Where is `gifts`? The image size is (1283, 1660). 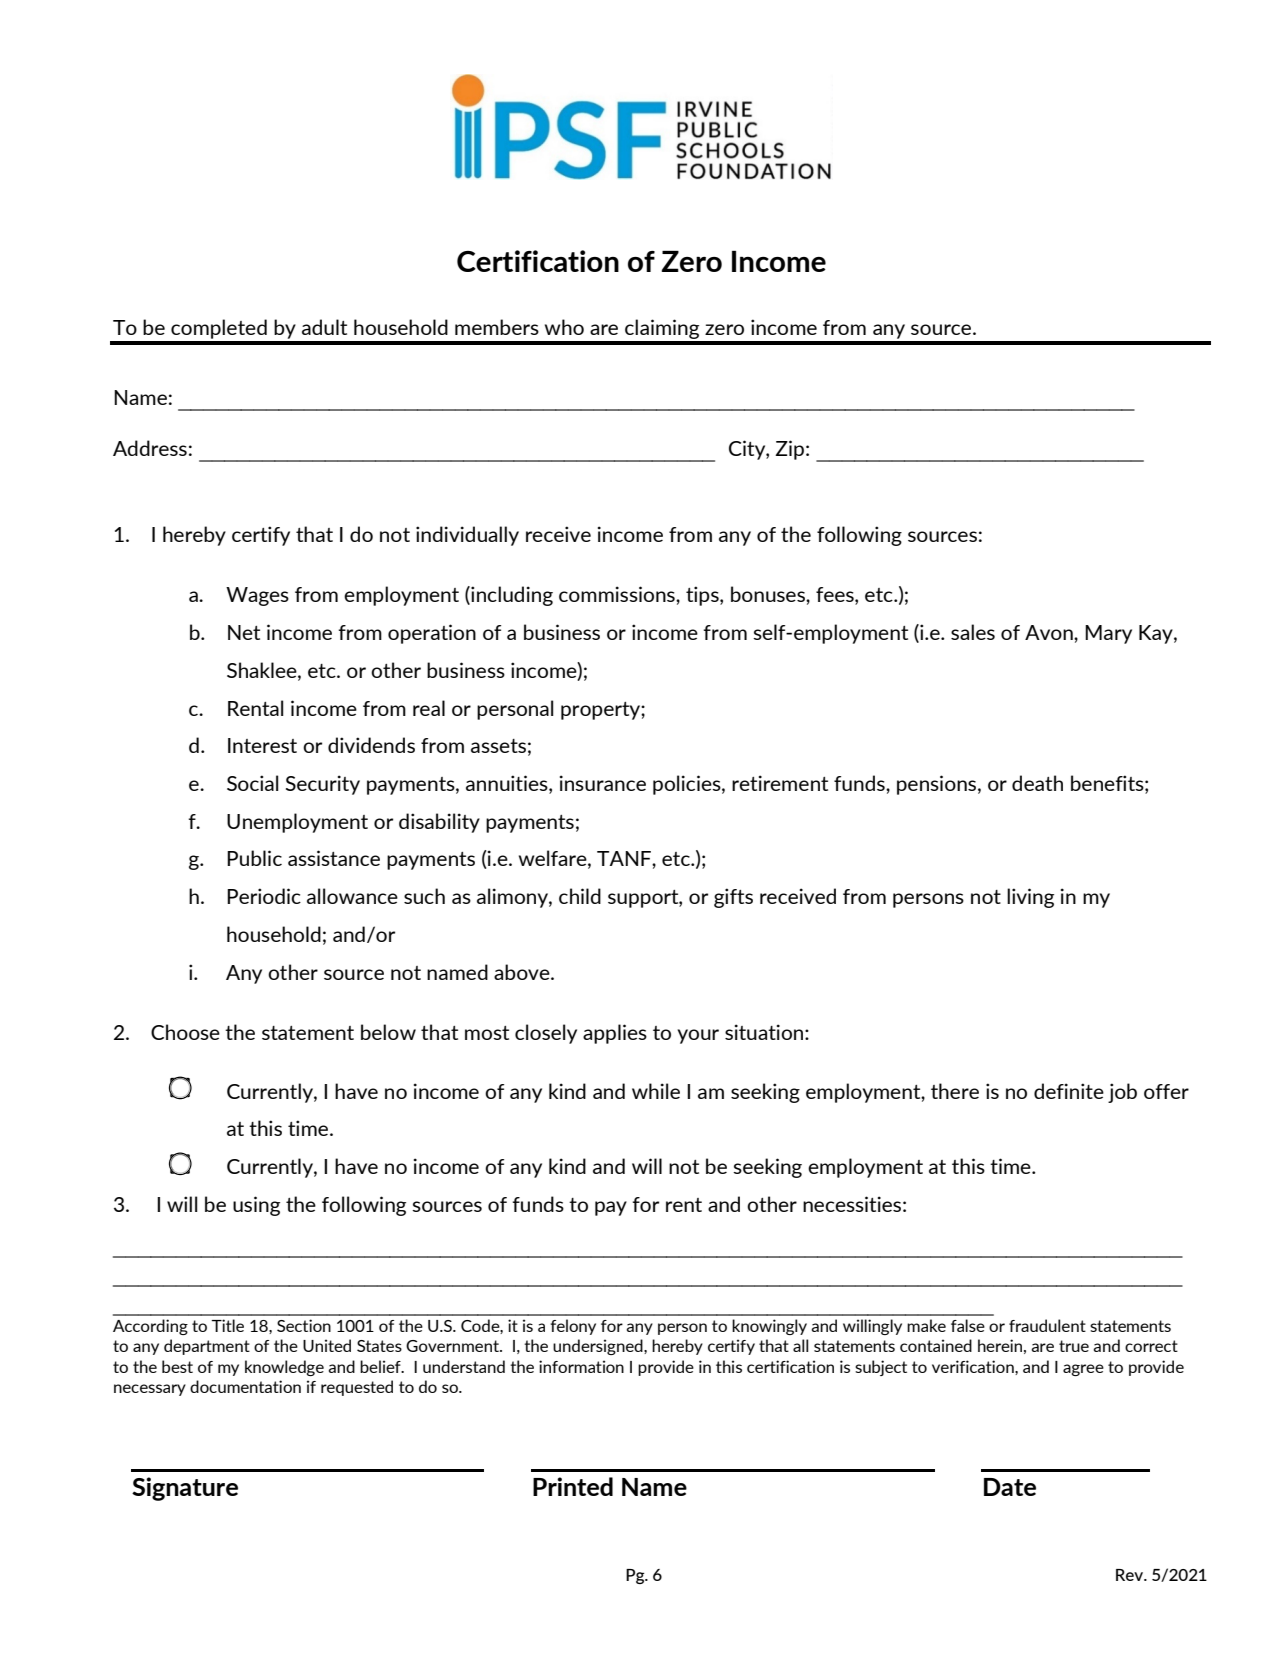 gifts is located at coordinates (733, 898).
